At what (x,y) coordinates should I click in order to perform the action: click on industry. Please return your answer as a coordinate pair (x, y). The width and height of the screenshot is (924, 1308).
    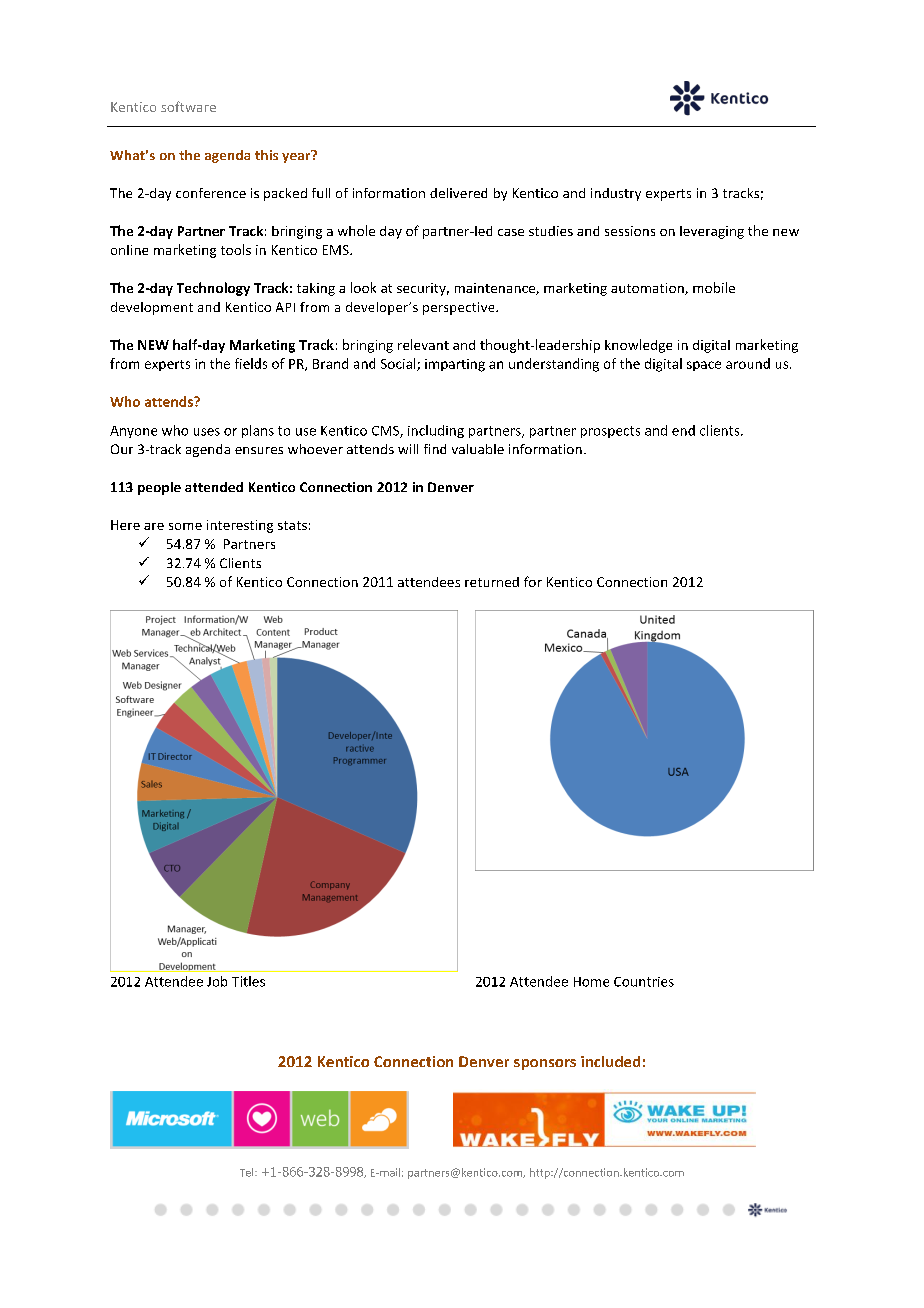
    Looking at the image, I should click on (616, 194).
